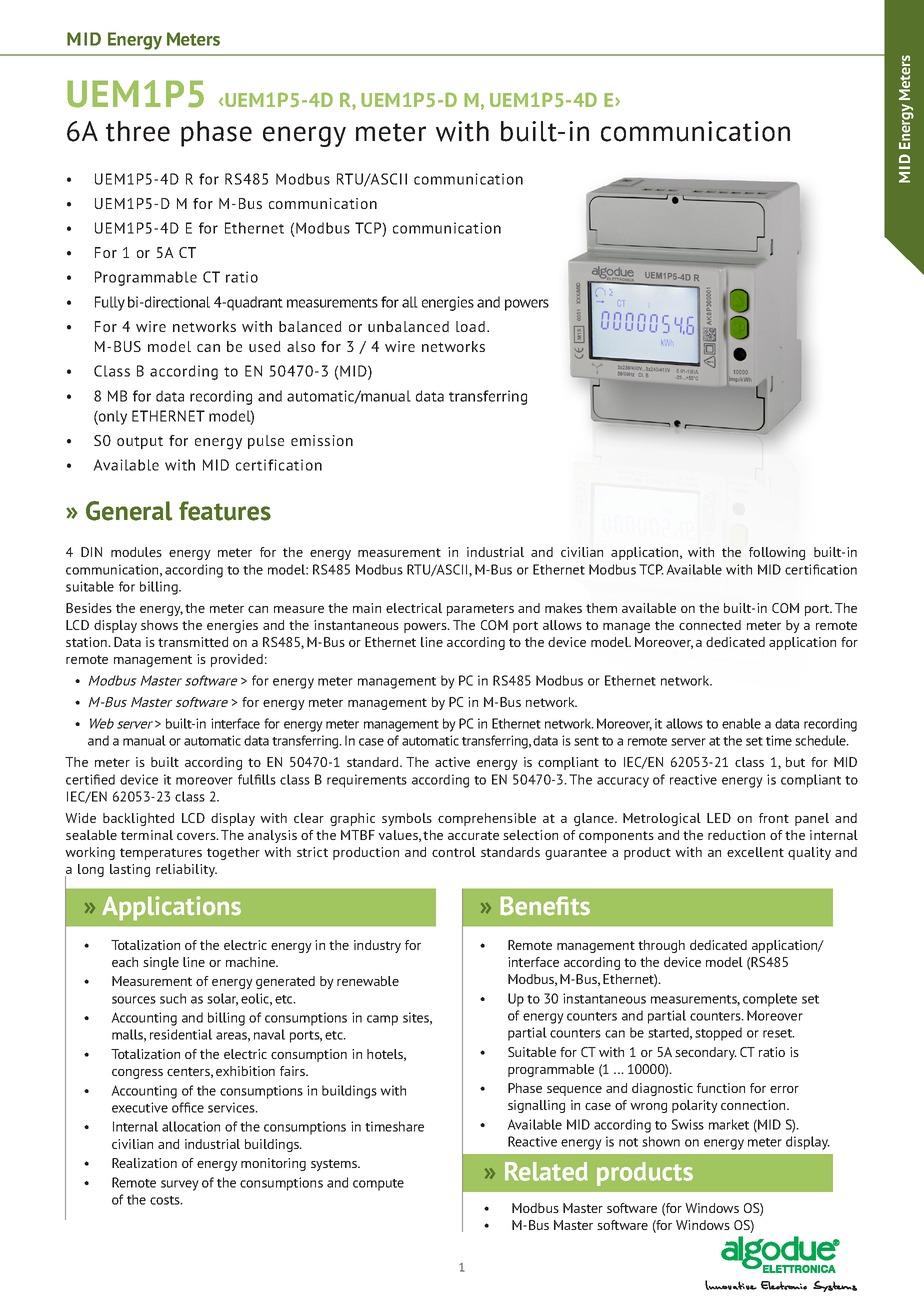 Image resolution: width=924 pixels, height=1308 pixels. What do you see at coordinates (741, 723) in the document?
I see `enable` at bounding box center [741, 723].
